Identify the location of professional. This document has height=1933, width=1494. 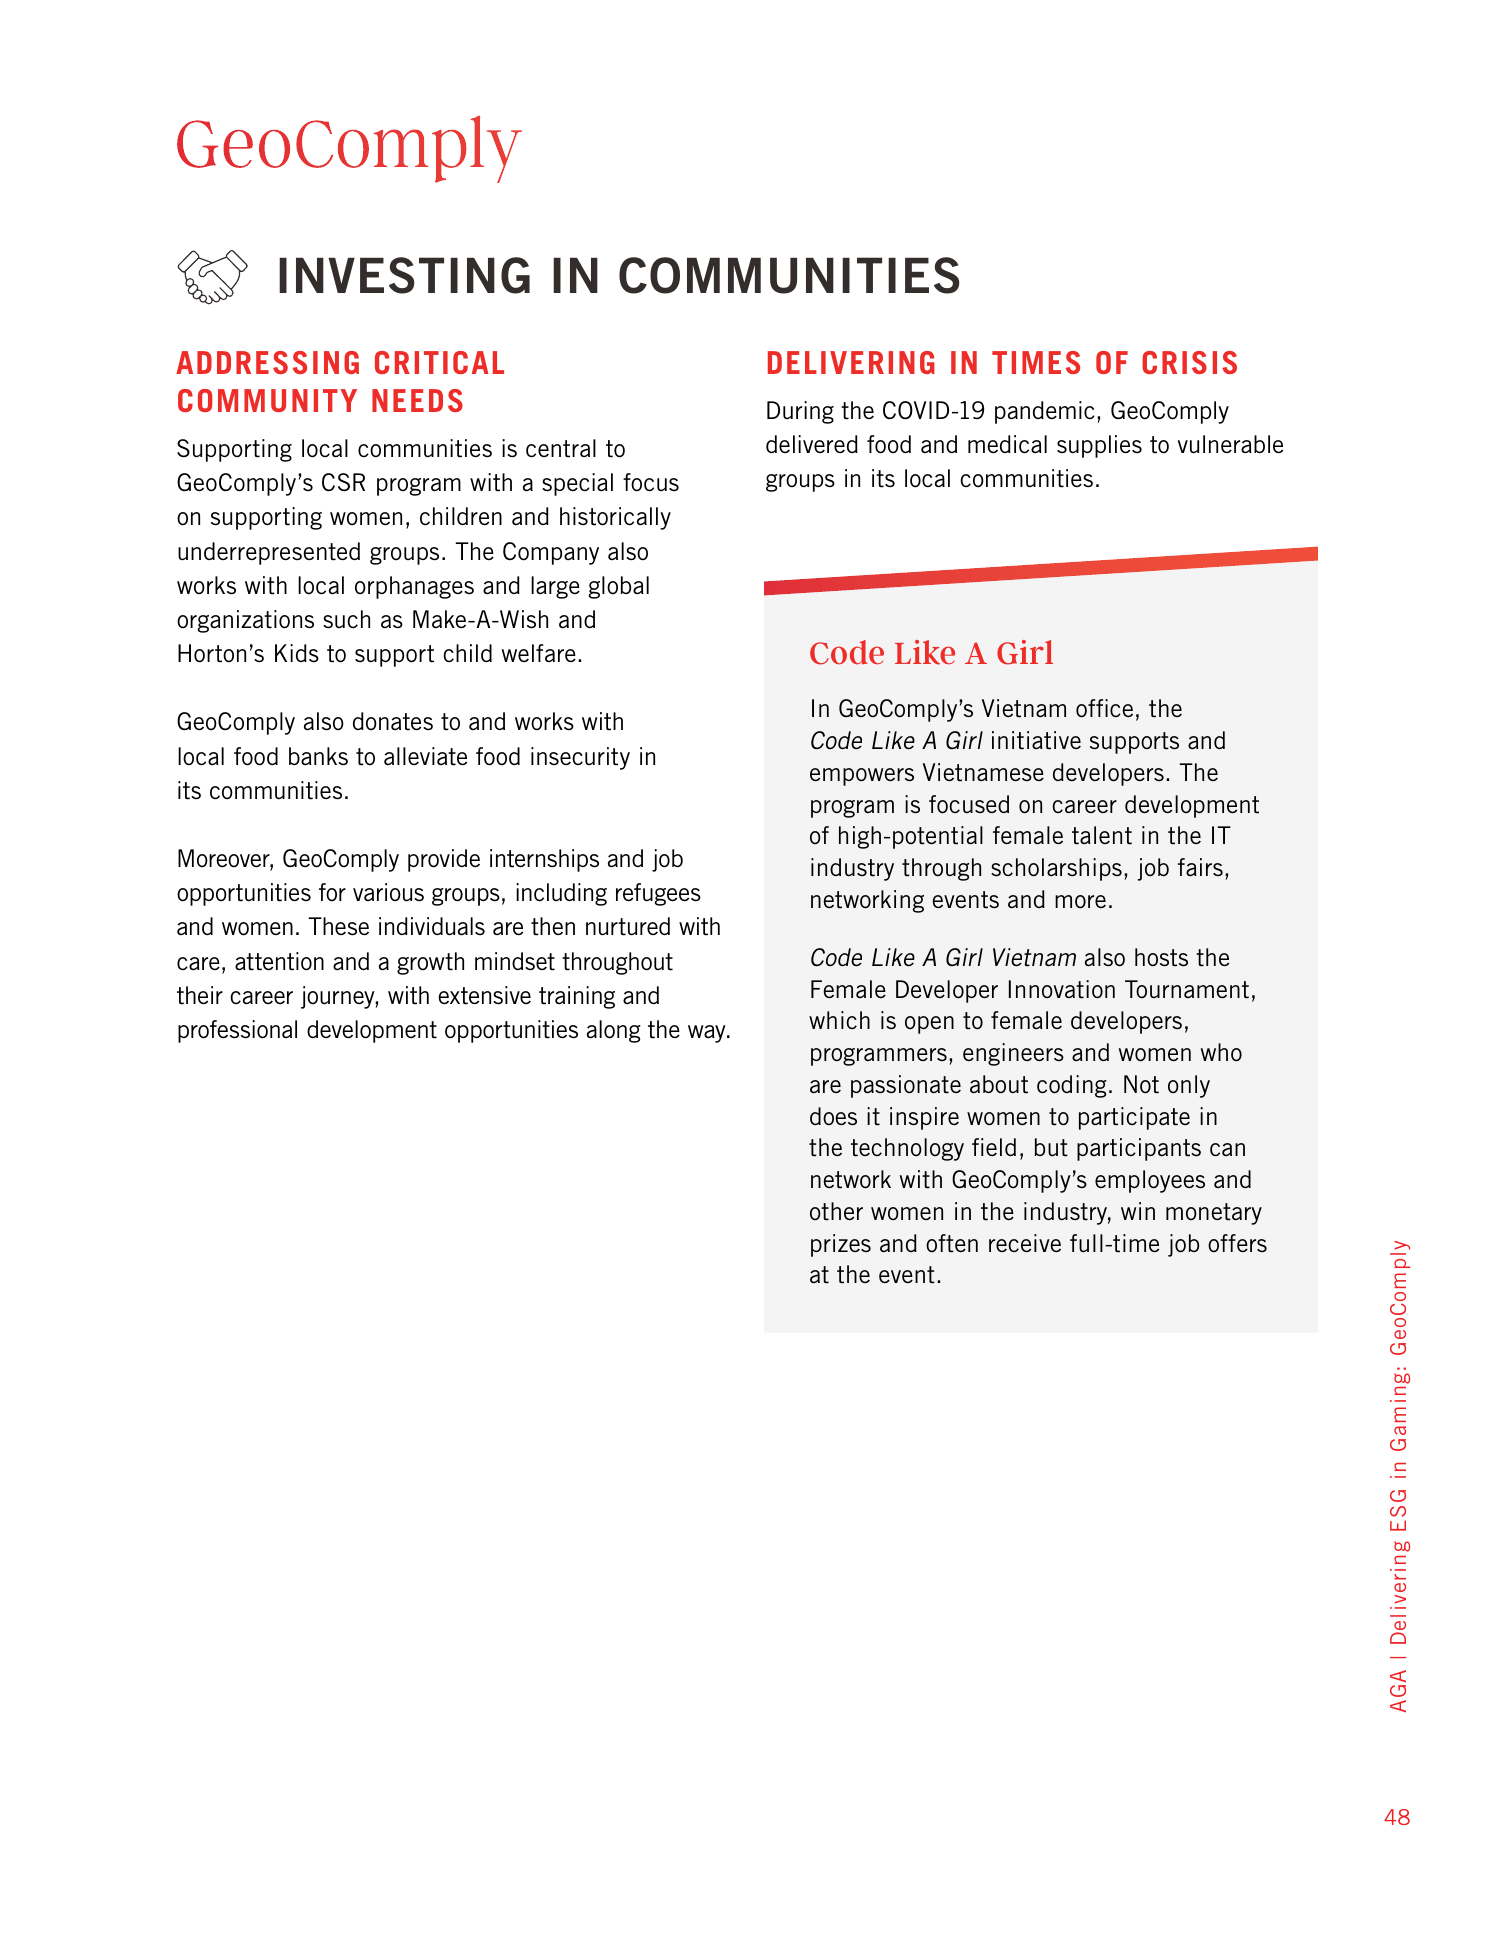
(237, 1031).
